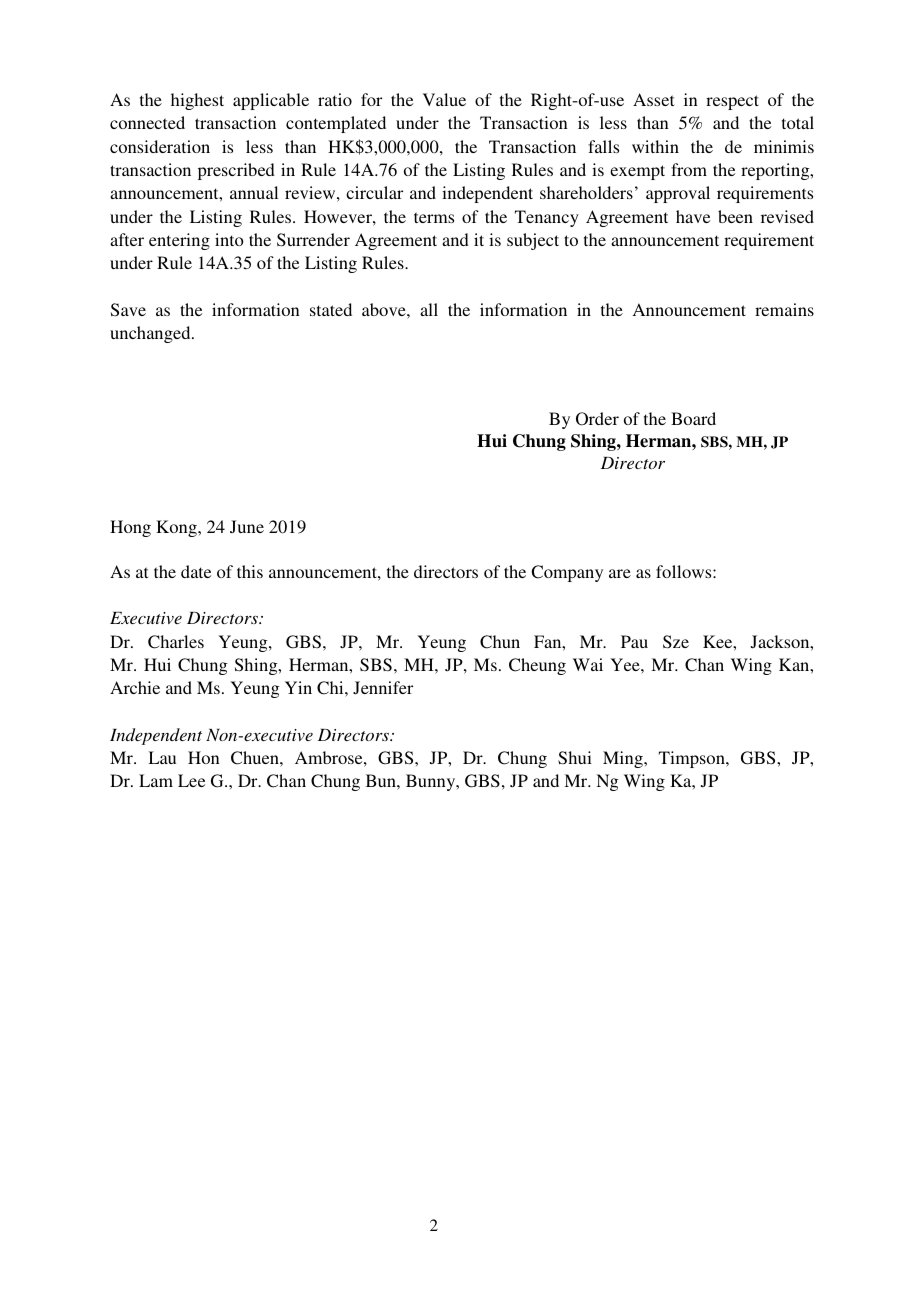  What do you see at coordinates (128, 310) in the screenshot?
I see `Save` at bounding box center [128, 310].
